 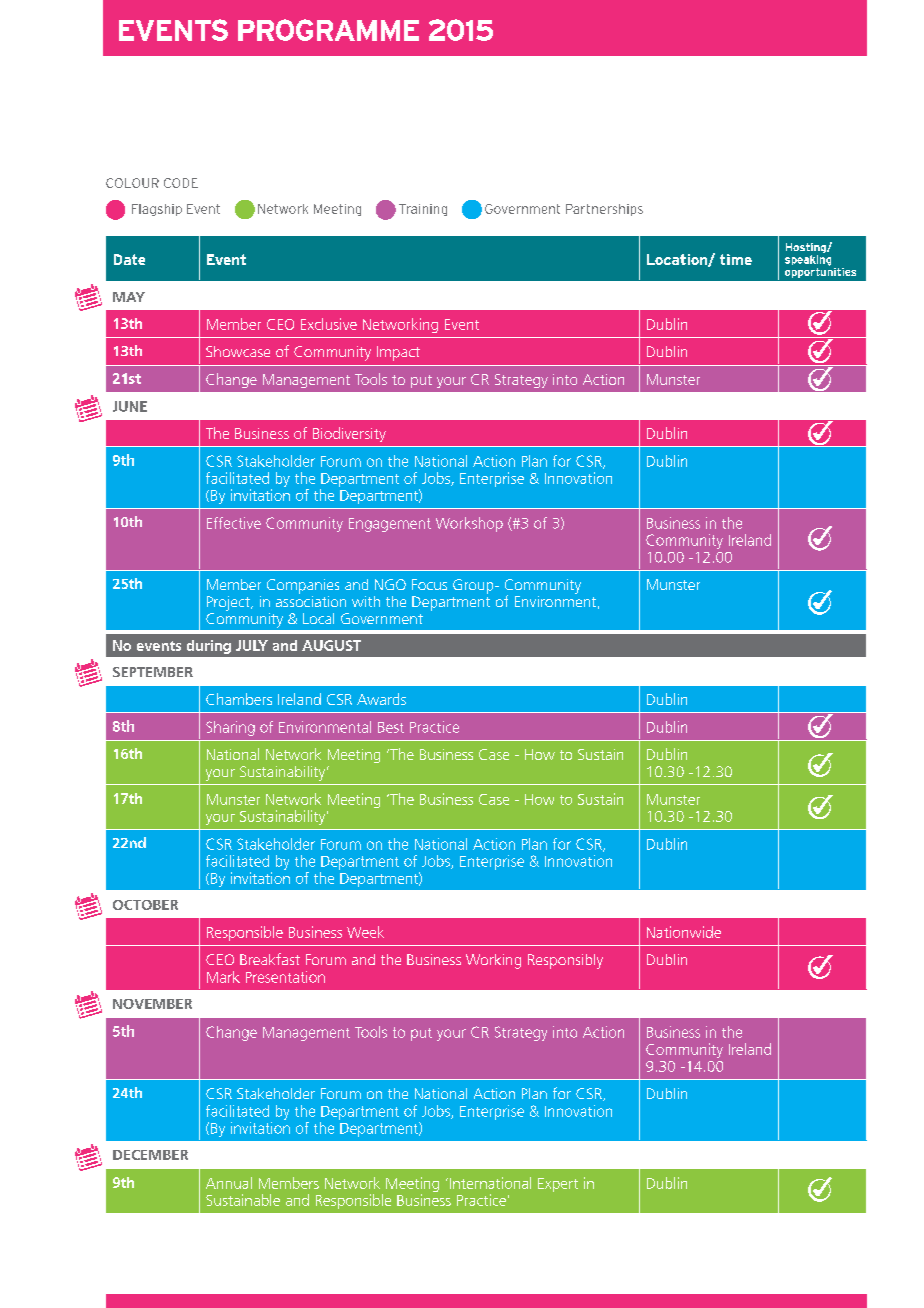 What do you see at coordinates (604, 210) in the page?
I see `Partnerships` at bounding box center [604, 210].
